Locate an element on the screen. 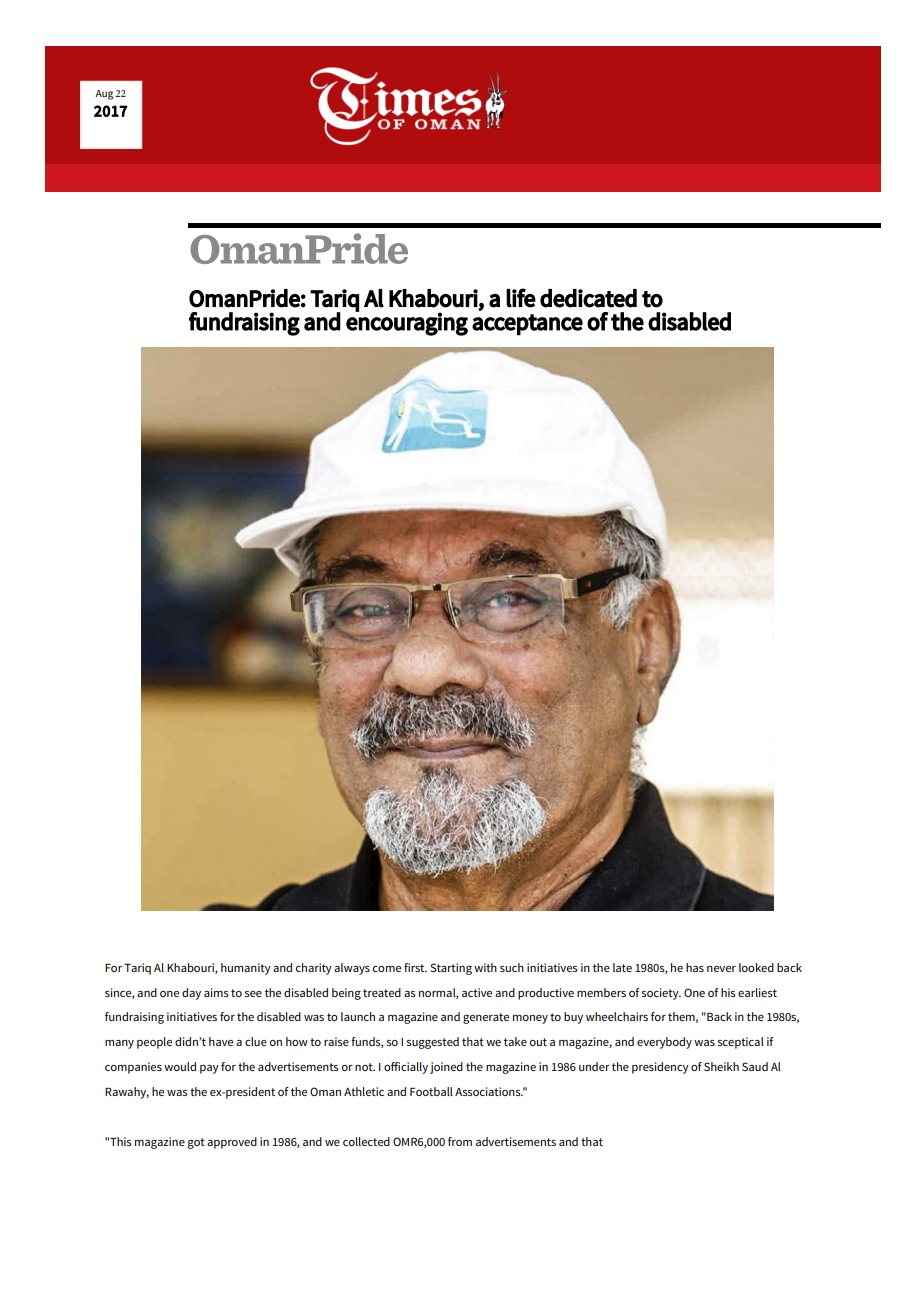 The width and height of the screenshot is (924, 1308). late is located at coordinates (622, 967).
